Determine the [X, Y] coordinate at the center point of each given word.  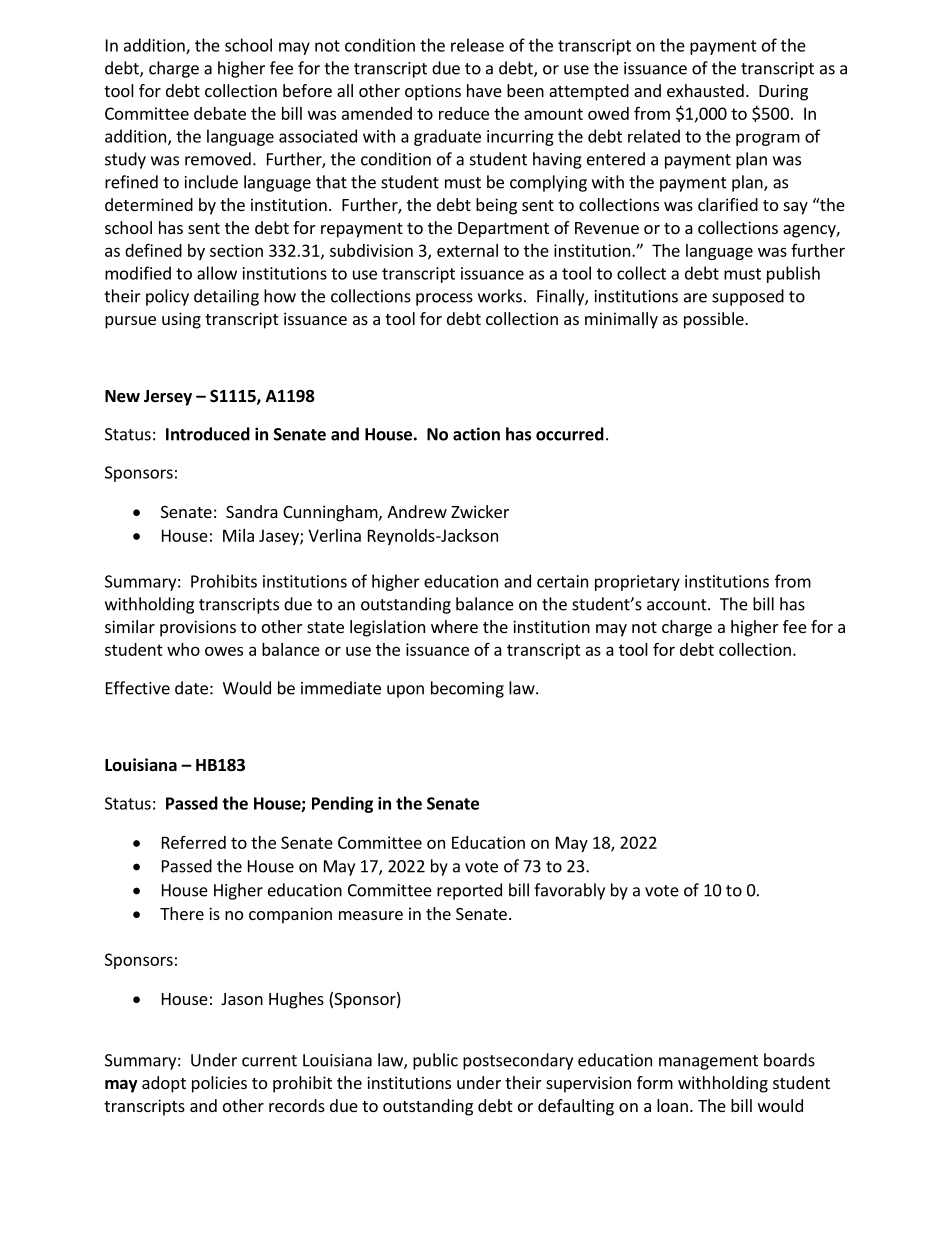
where [454, 626]
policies [219, 1084]
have [484, 90]
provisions [198, 628]
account [678, 605]
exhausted [705, 90]
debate [220, 113]
